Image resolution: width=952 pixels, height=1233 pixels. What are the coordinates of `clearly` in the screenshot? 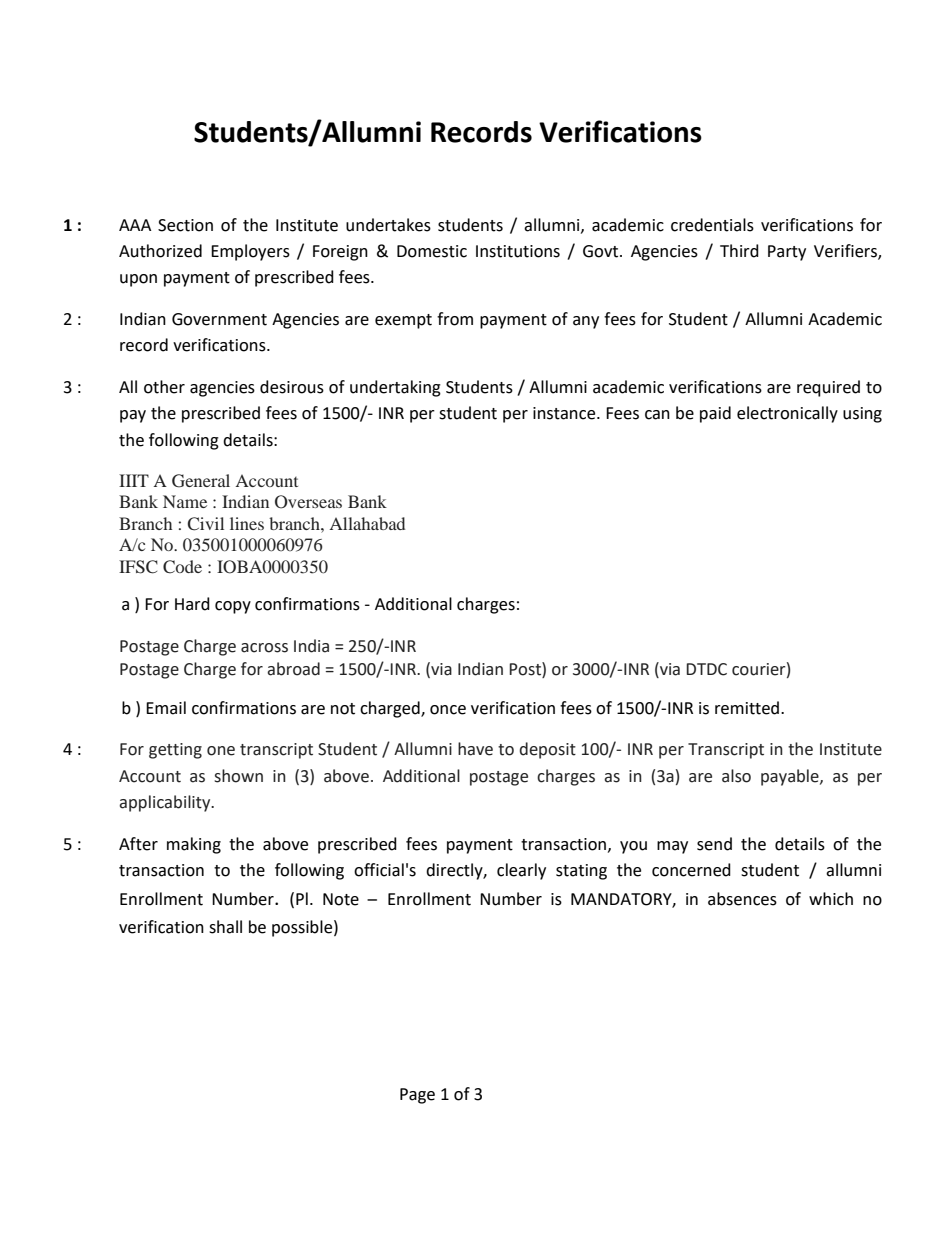 It's located at (521, 871).
